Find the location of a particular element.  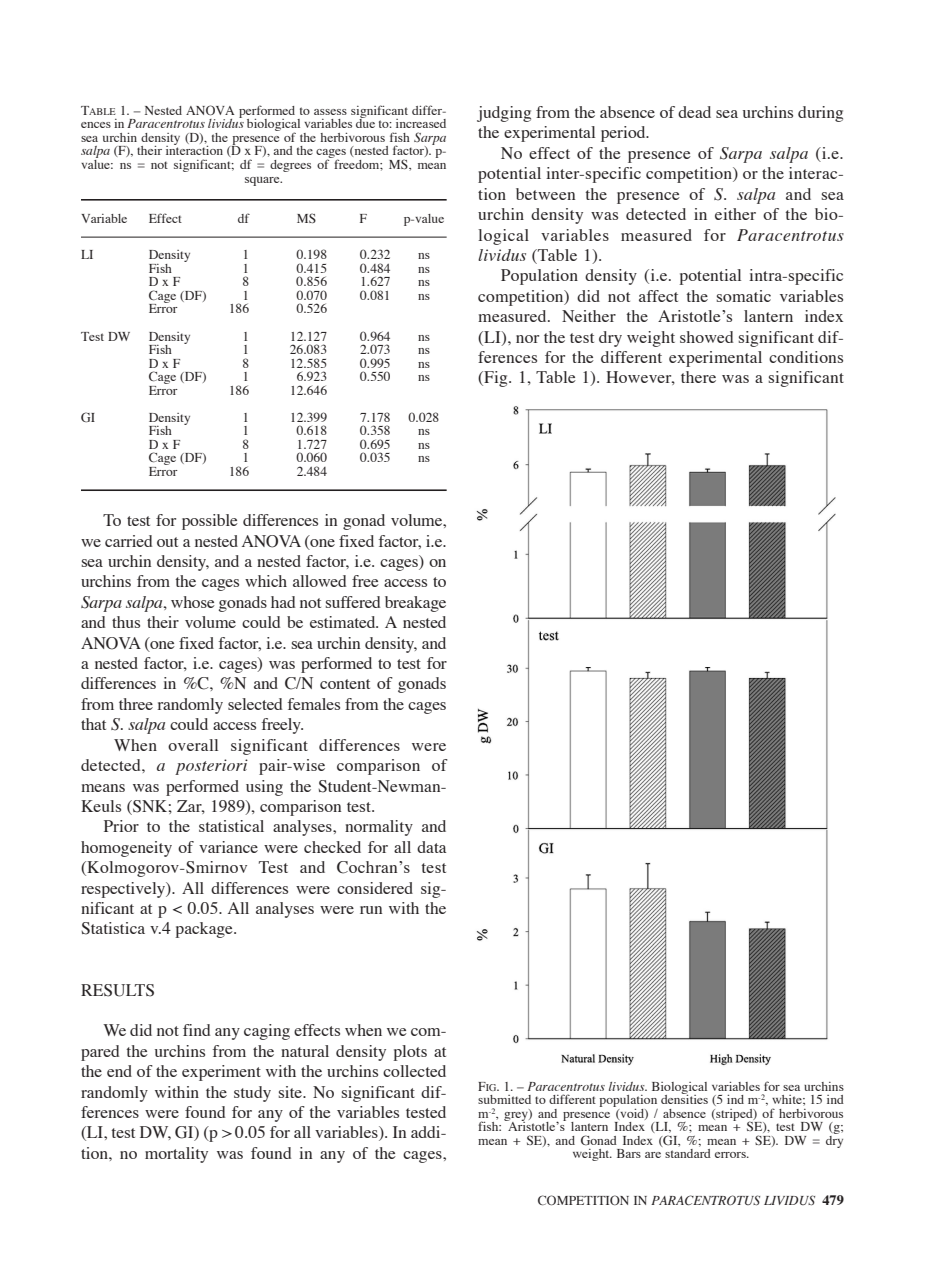

there is located at coordinates (698, 377).
